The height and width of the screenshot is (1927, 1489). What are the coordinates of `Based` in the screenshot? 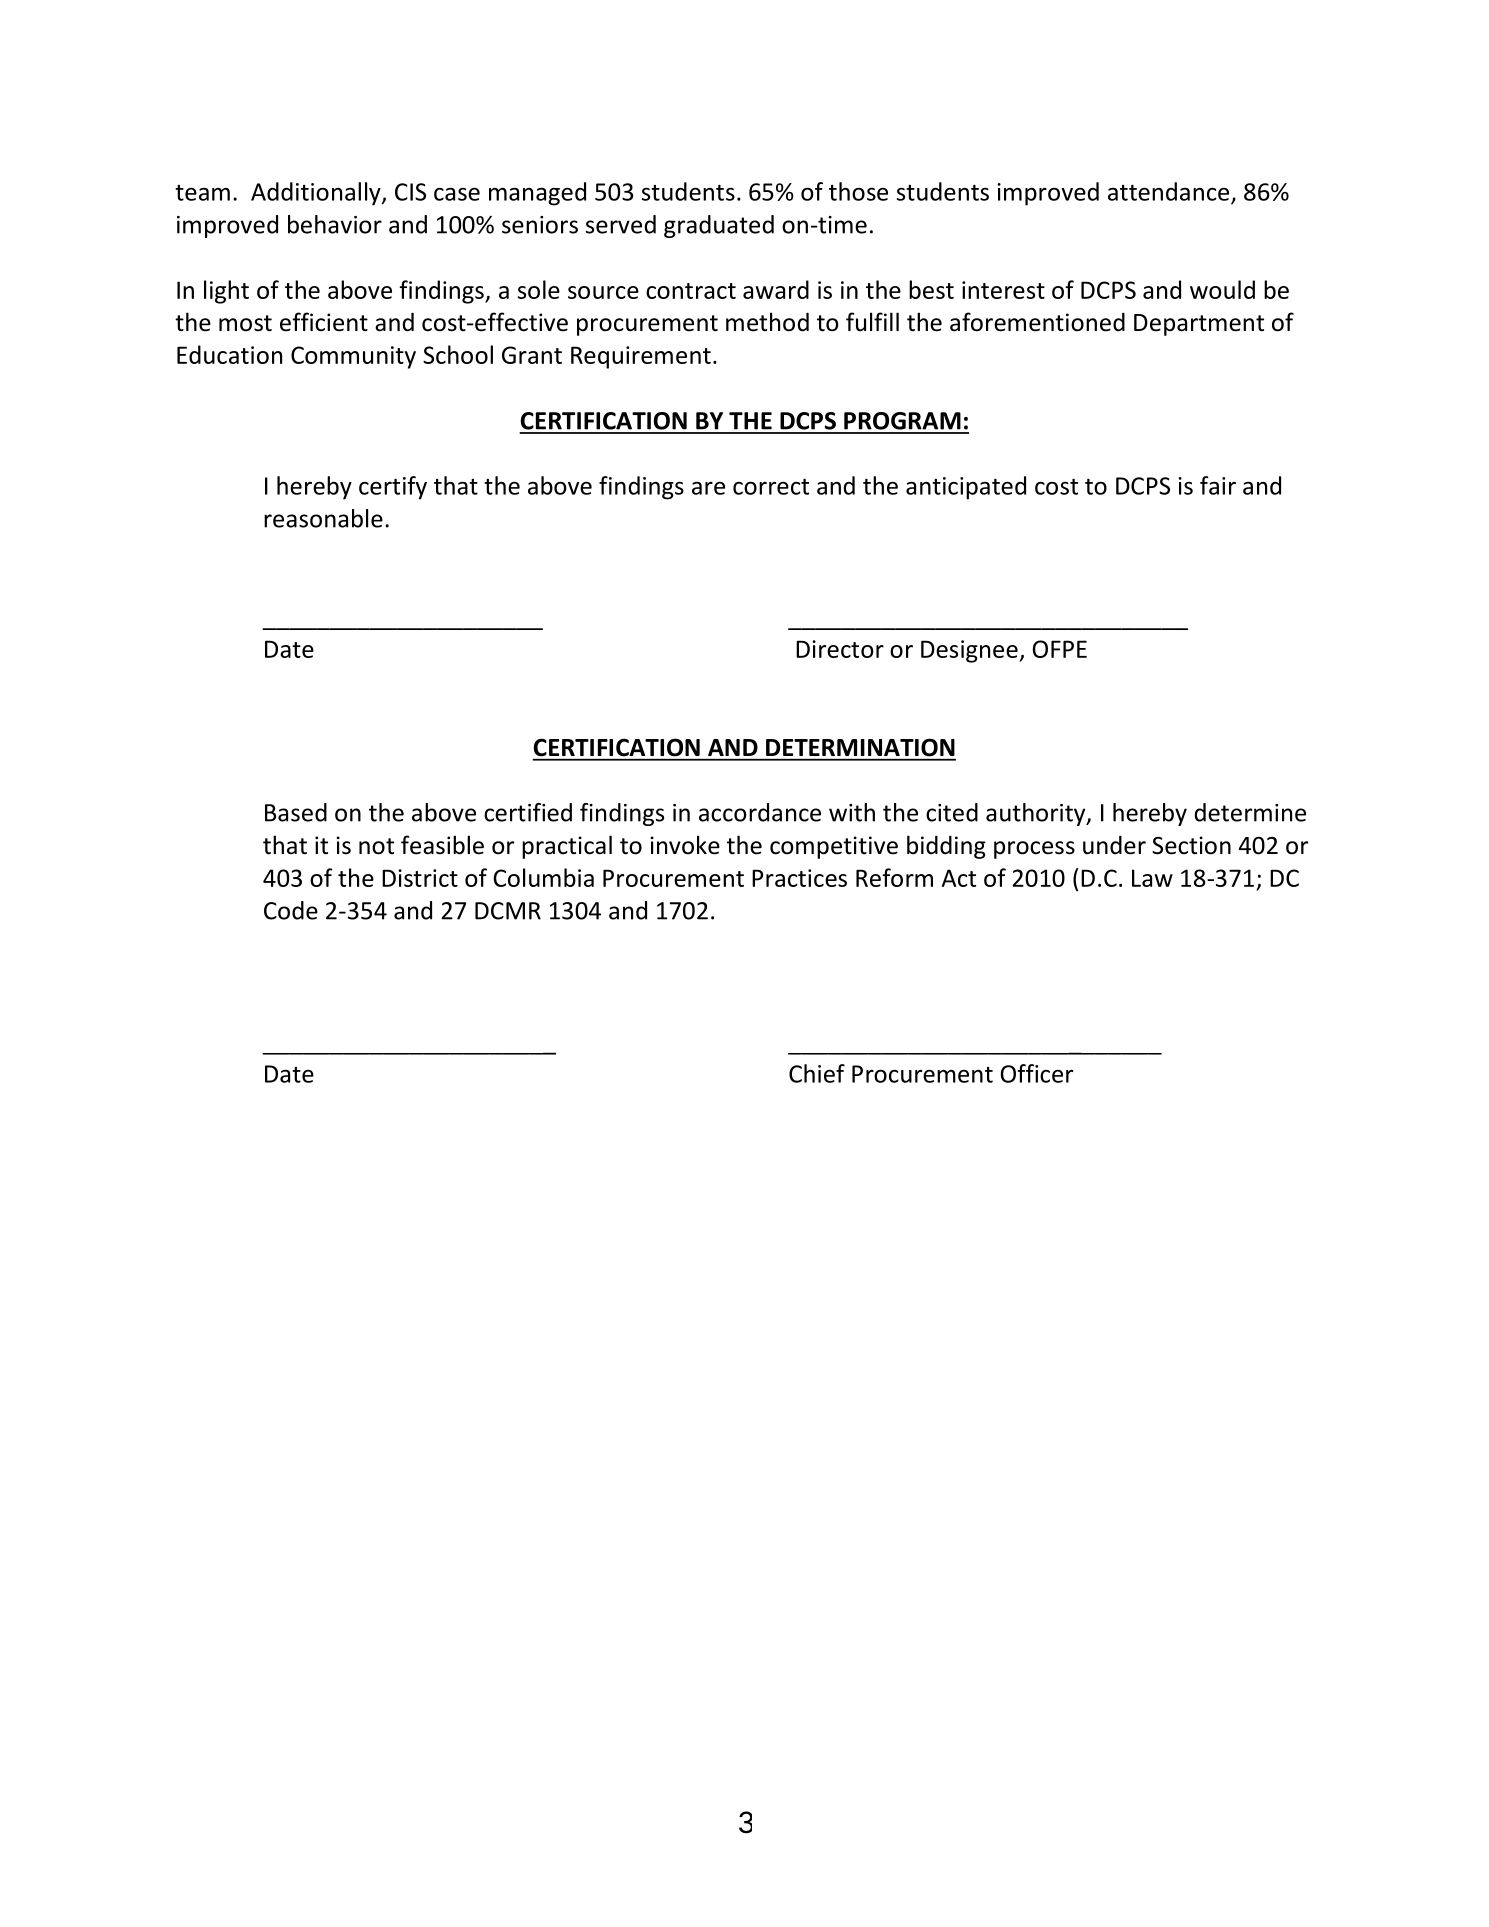 It's located at (296, 812).
